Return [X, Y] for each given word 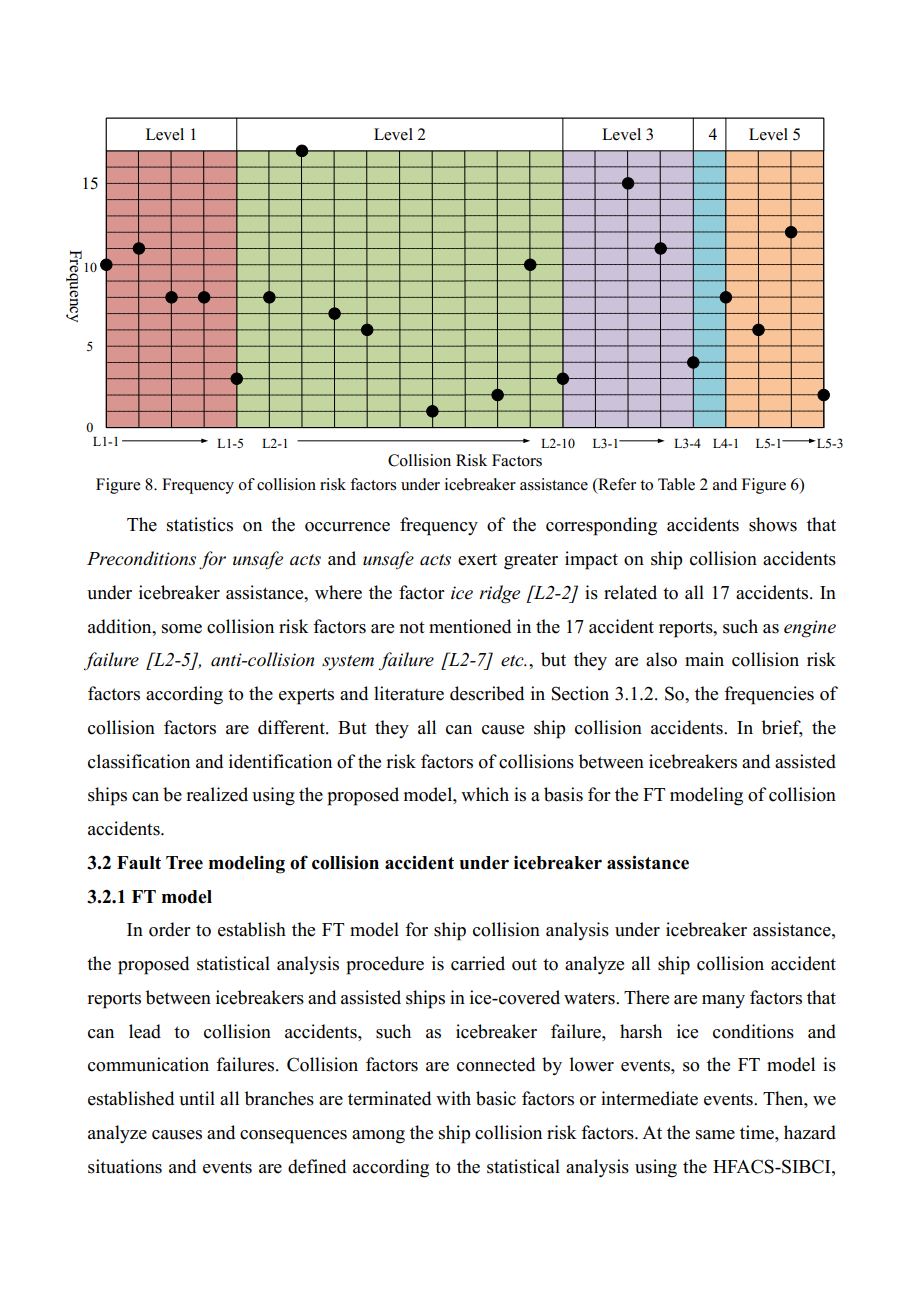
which [485, 794]
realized [217, 794]
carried [478, 963]
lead [145, 1031]
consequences [293, 1137]
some [182, 629]
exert [477, 559]
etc [513, 661]
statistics [200, 524]
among [378, 1137]
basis [563, 794]
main [704, 659]
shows [773, 524]
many [723, 1001]
